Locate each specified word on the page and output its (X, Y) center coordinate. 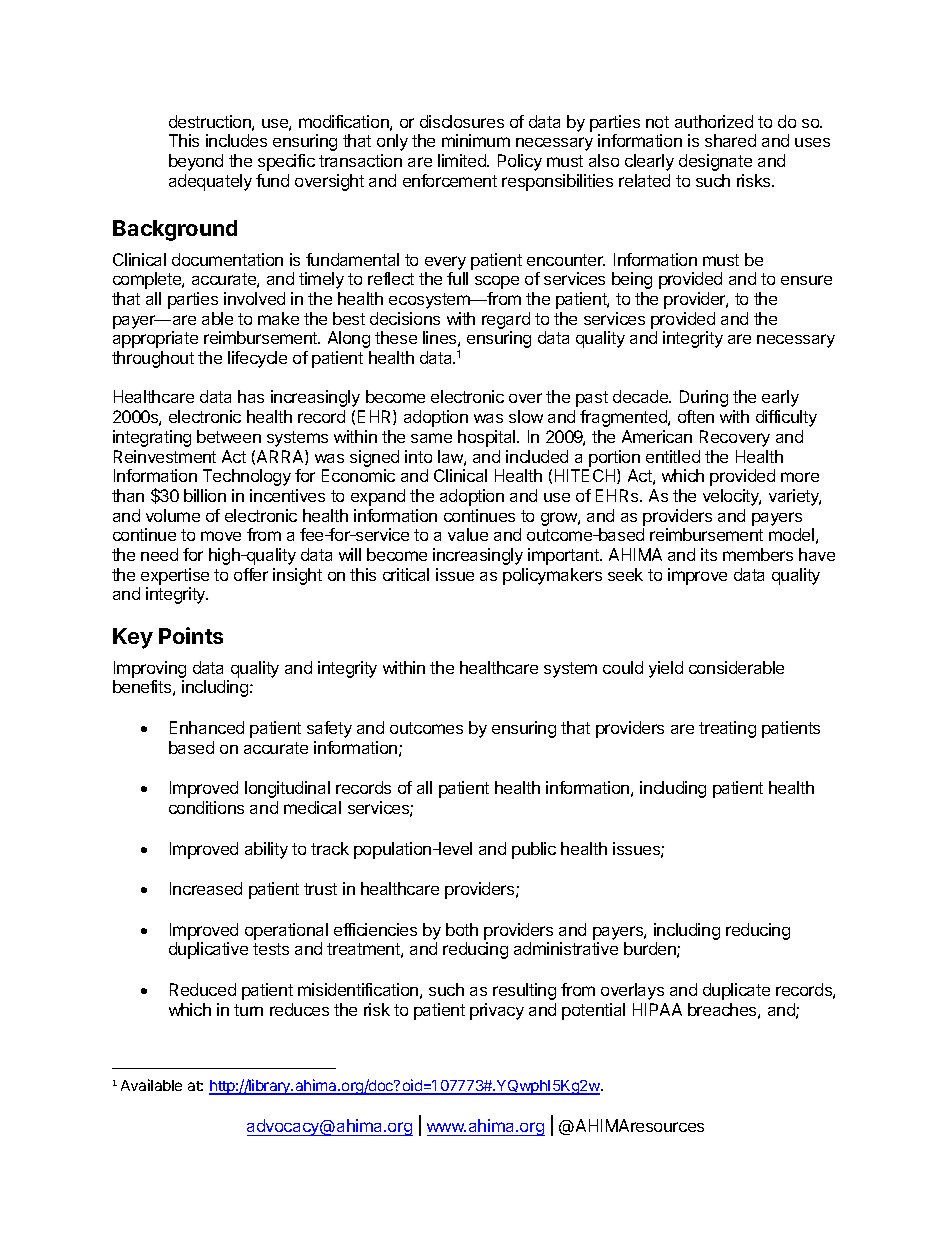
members (758, 554)
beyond (196, 162)
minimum (476, 140)
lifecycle (257, 359)
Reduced (203, 989)
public (534, 850)
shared (730, 140)
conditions (206, 807)
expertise (175, 576)
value (468, 534)
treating (727, 729)
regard (506, 320)
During (704, 398)
